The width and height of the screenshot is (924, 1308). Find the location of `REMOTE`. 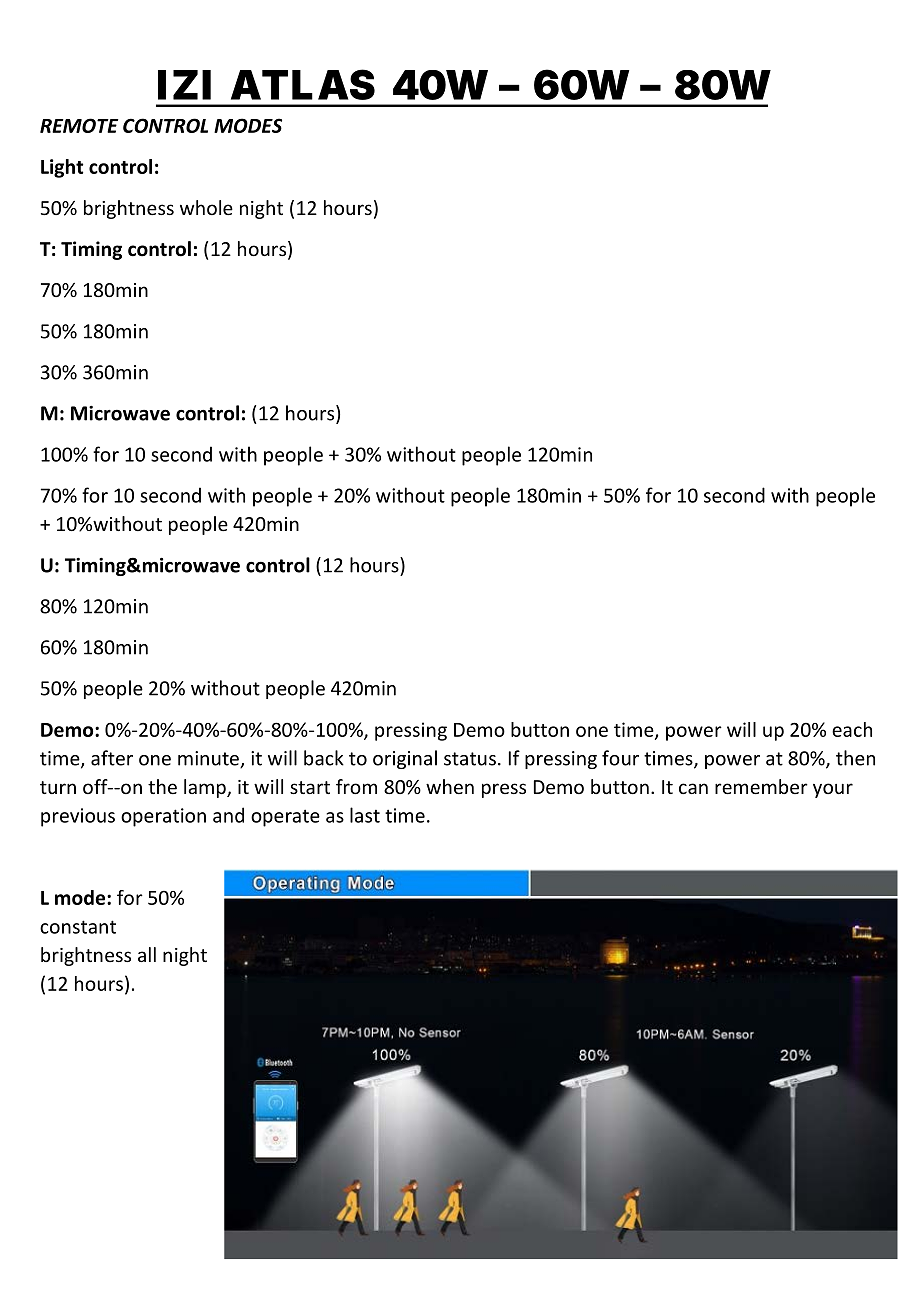

REMOTE is located at coordinates (79, 125).
